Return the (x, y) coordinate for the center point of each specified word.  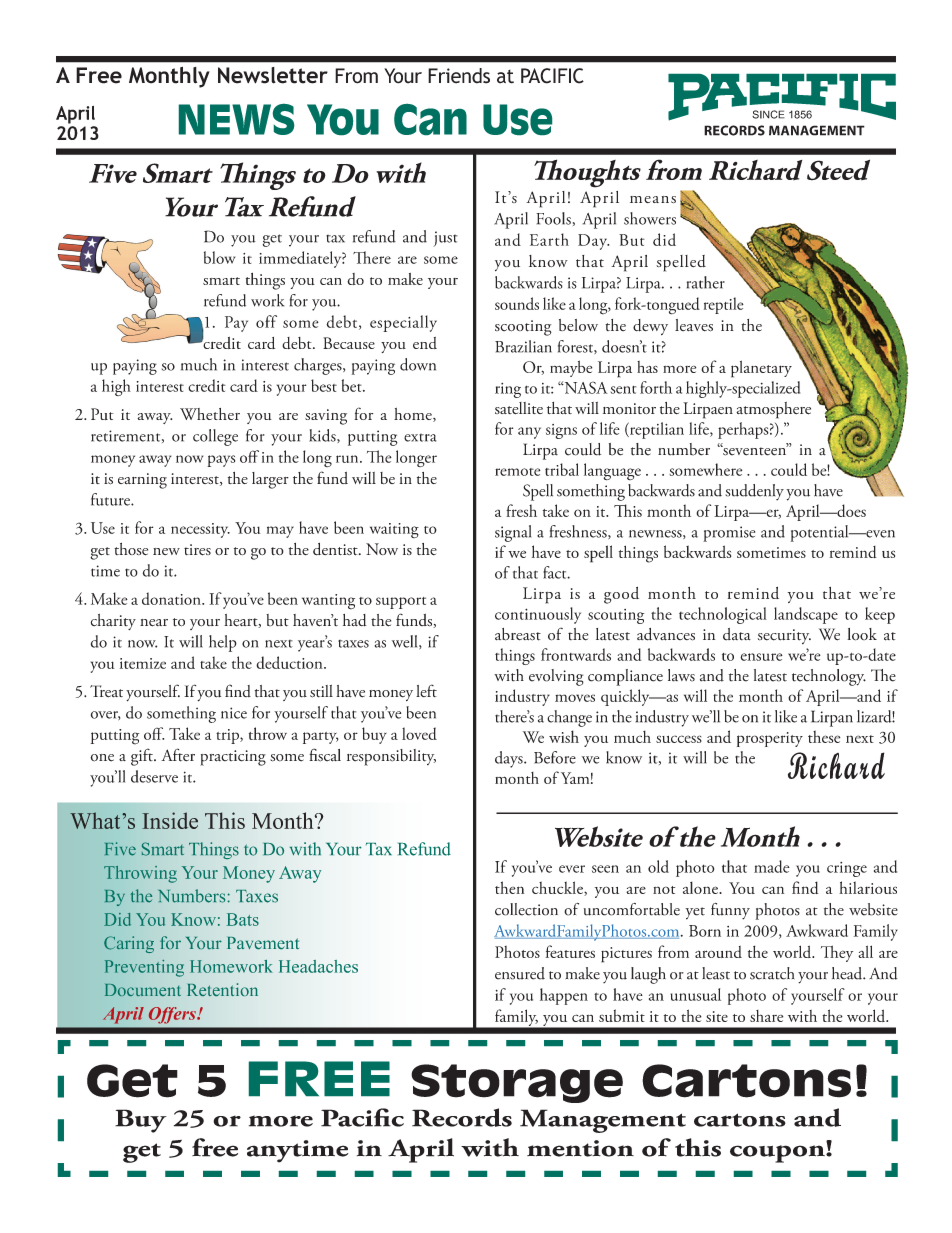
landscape (806, 615)
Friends (459, 76)
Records (462, 1117)
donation (172, 598)
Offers (173, 1015)
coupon (778, 1154)
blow (219, 257)
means (653, 199)
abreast (518, 634)
